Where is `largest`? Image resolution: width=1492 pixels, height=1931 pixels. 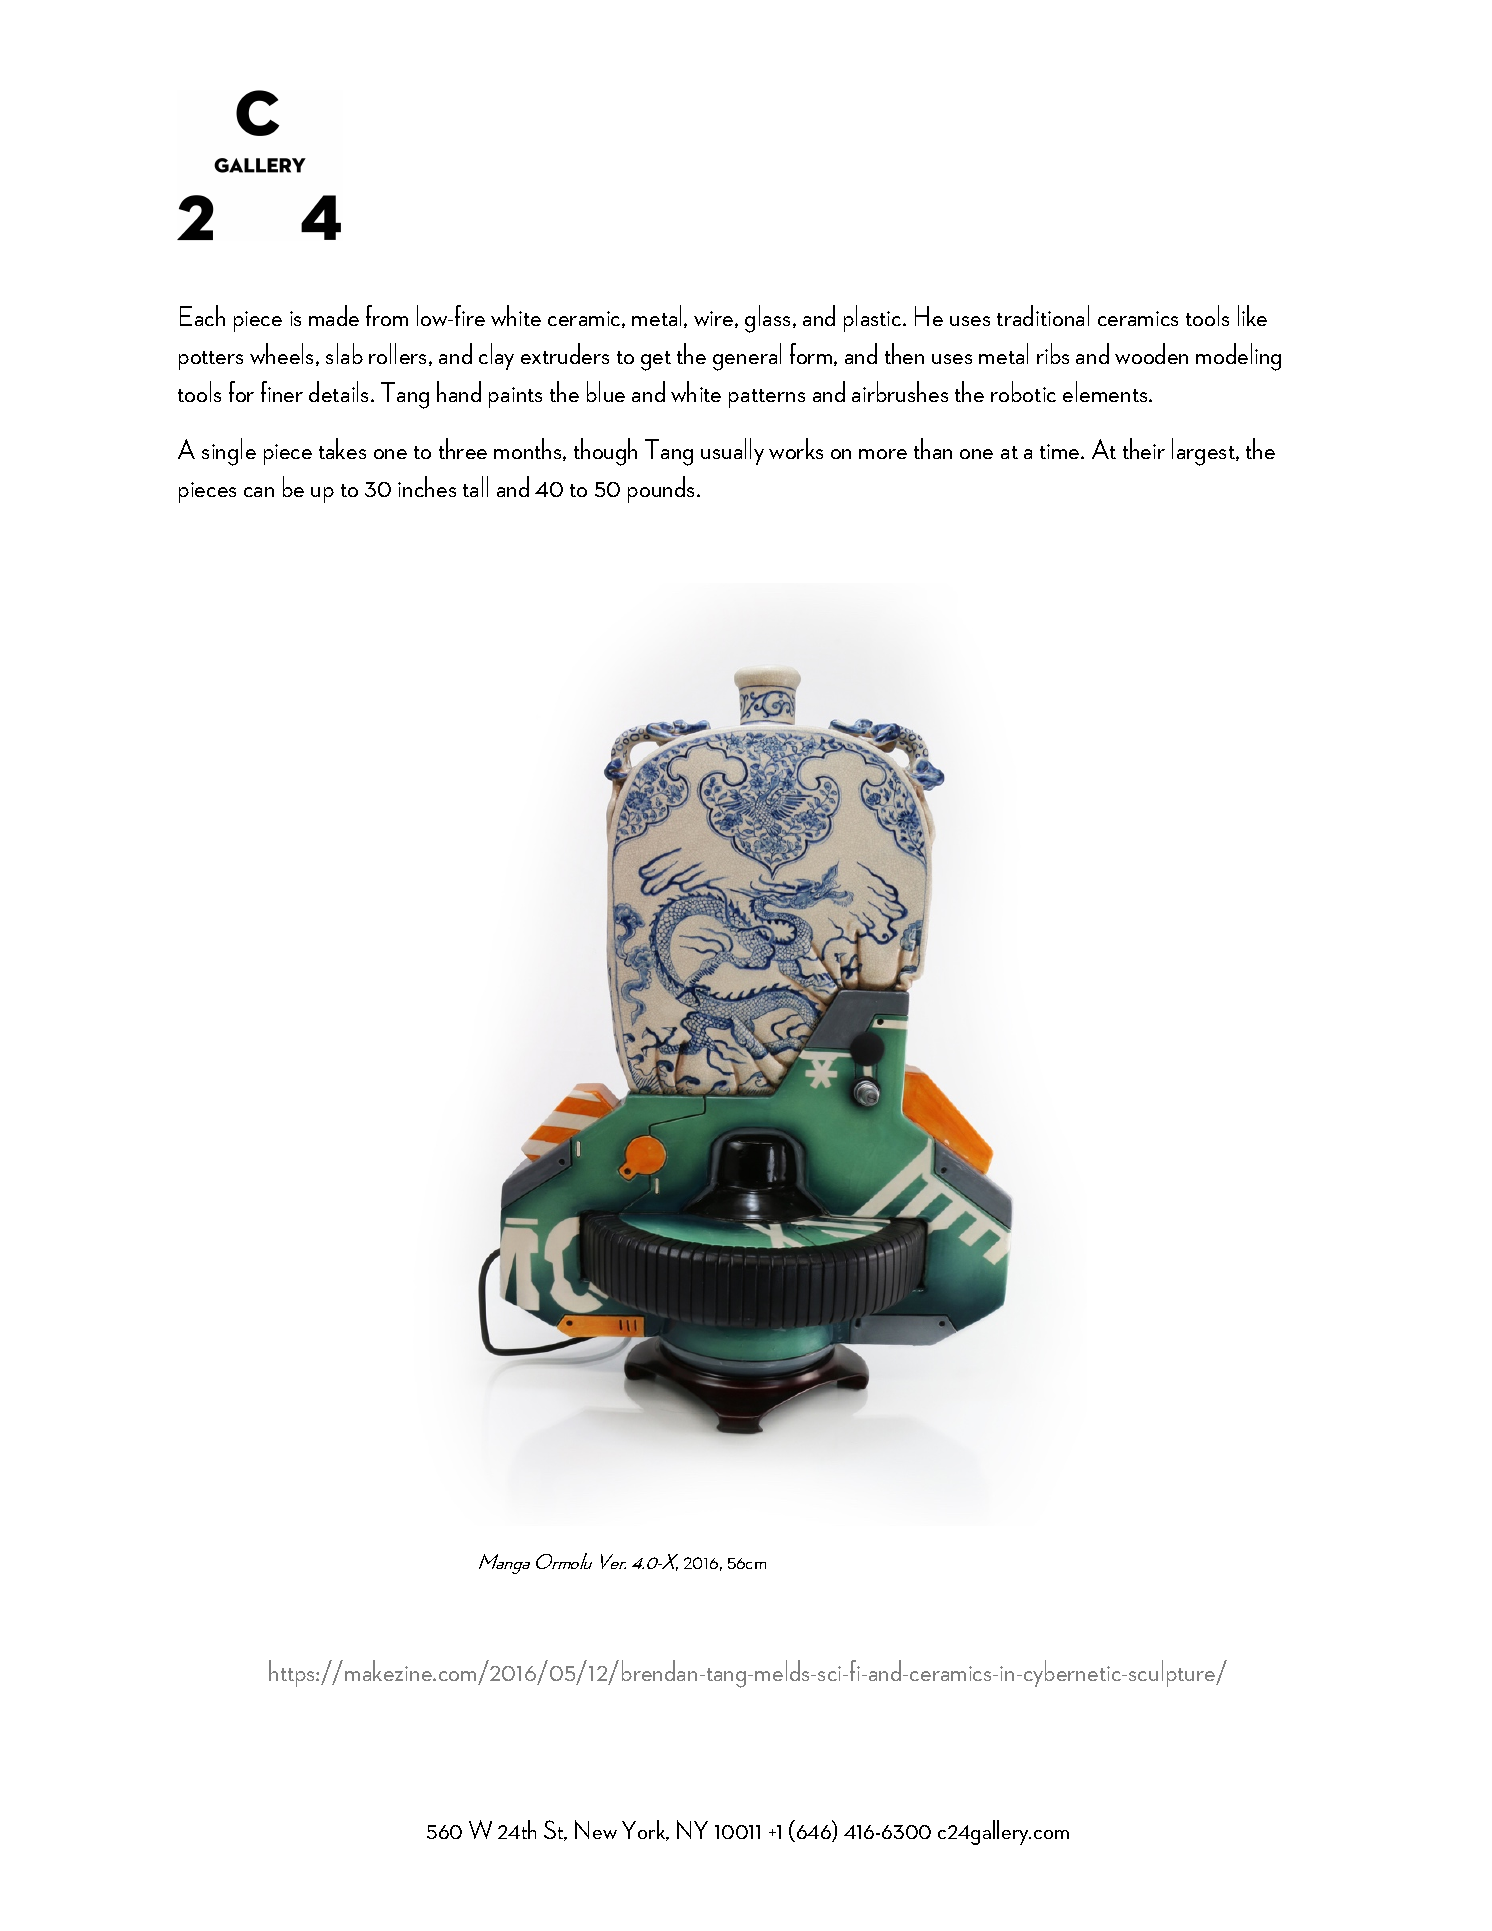 largest is located at coordinates (1204, 452).
